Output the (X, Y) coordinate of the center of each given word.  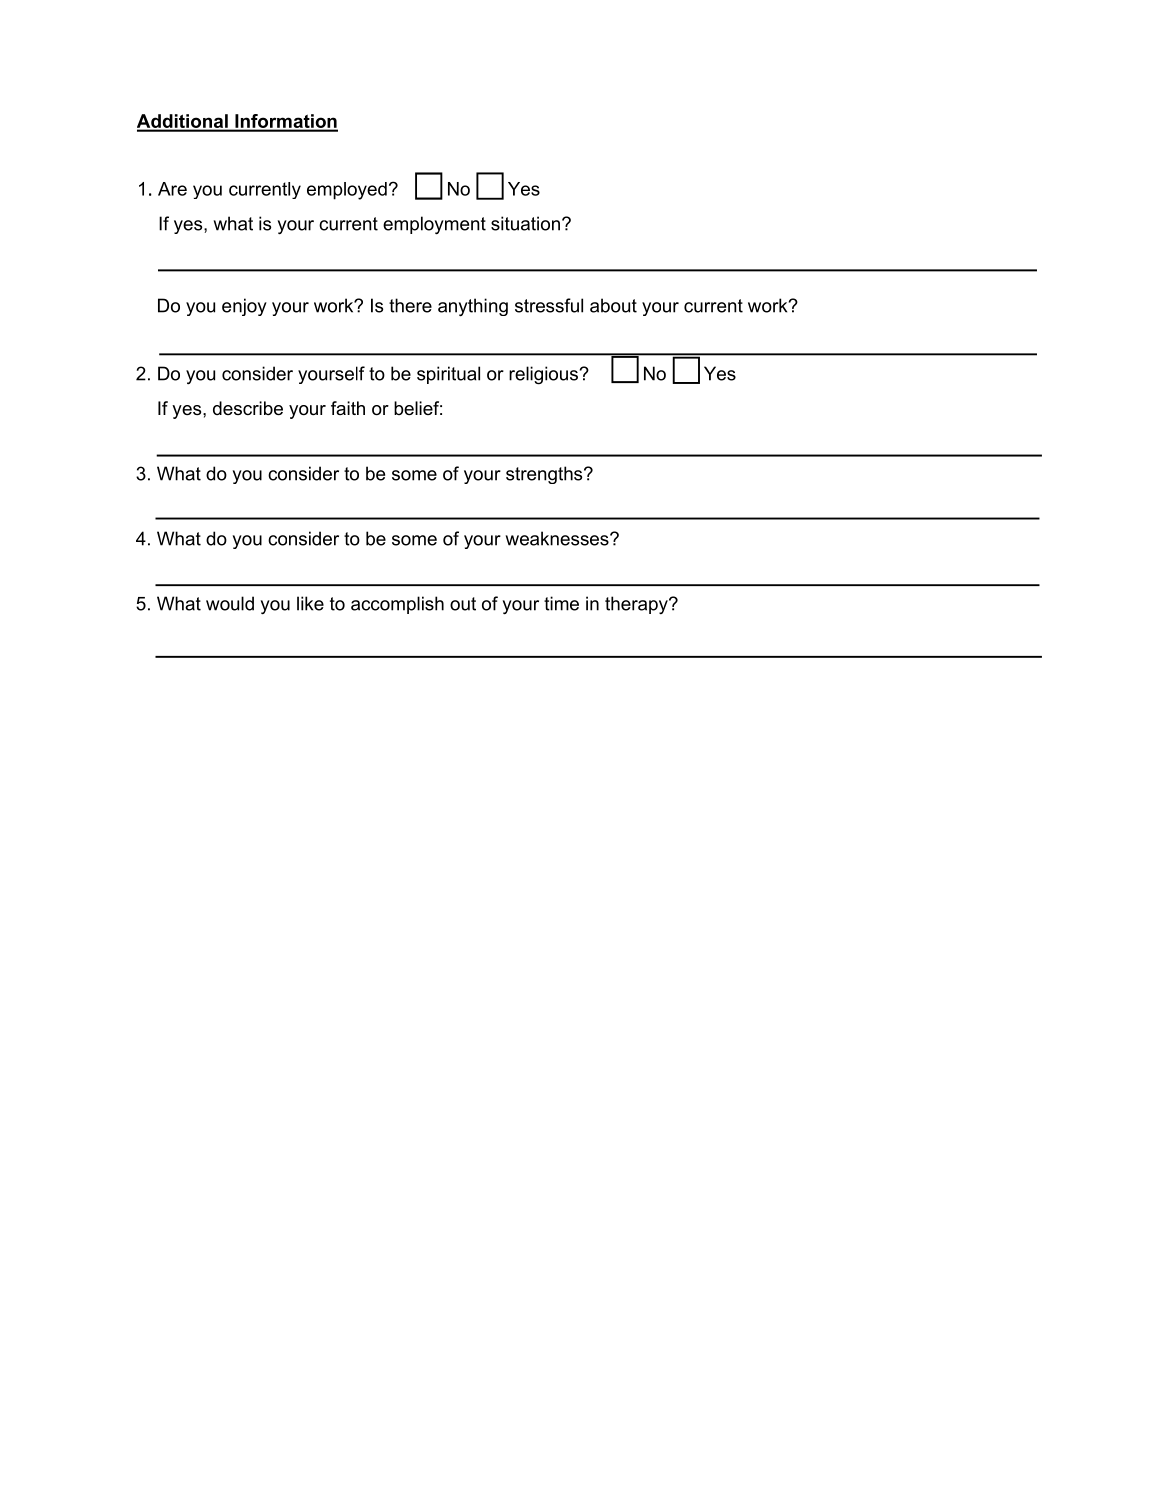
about (613, 305)
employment (434, 225)
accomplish (397, 605)
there (410, 305)
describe (248, 408)
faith (348, 408)
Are (172, 189)
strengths (545, 475)
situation (525, 223)
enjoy (244, 307)
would (230, 603)
